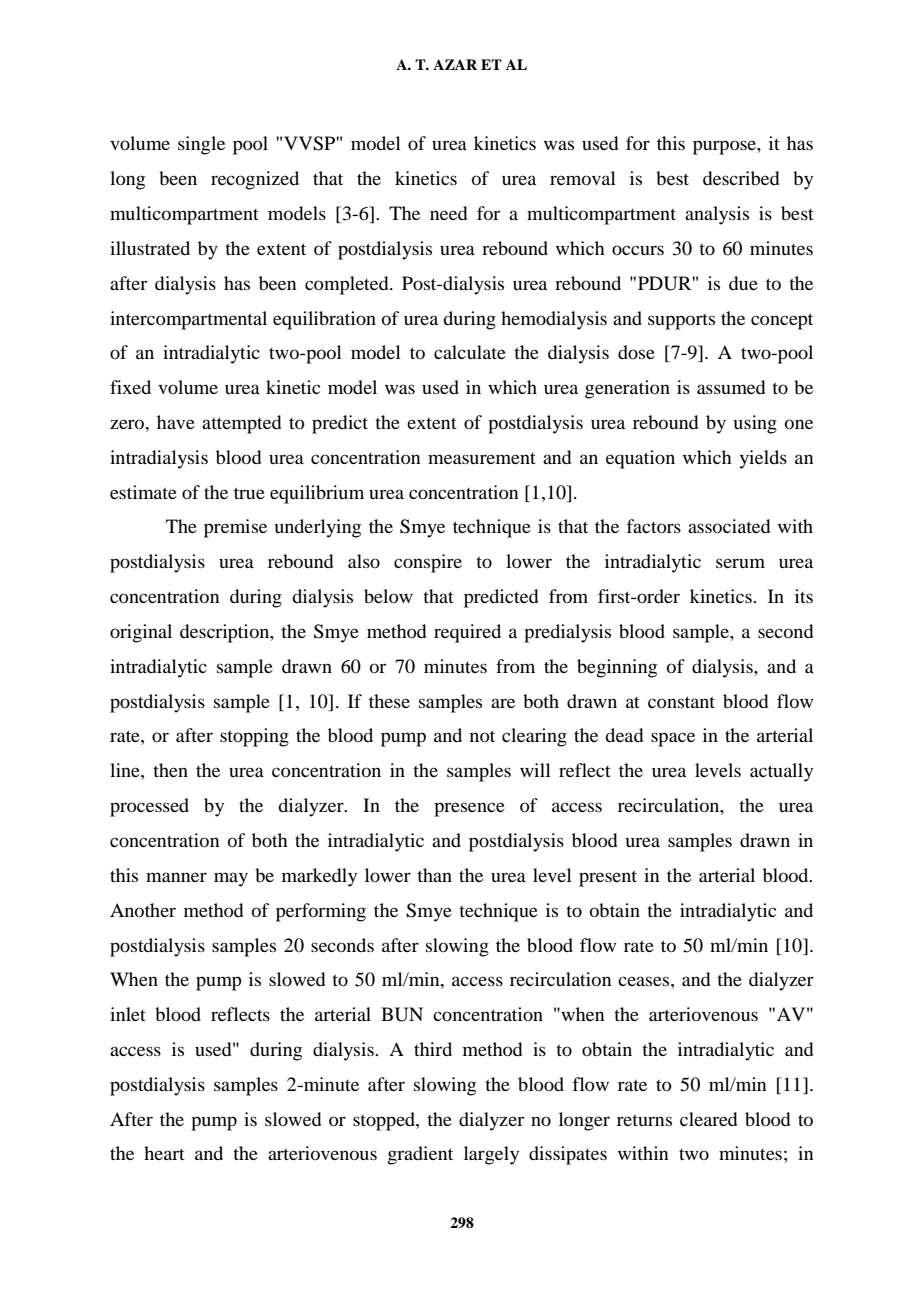 The width and height of the document is (924, 1308). Describe the element at coordinates (201, 145) in the document. I see `single` at that location.
